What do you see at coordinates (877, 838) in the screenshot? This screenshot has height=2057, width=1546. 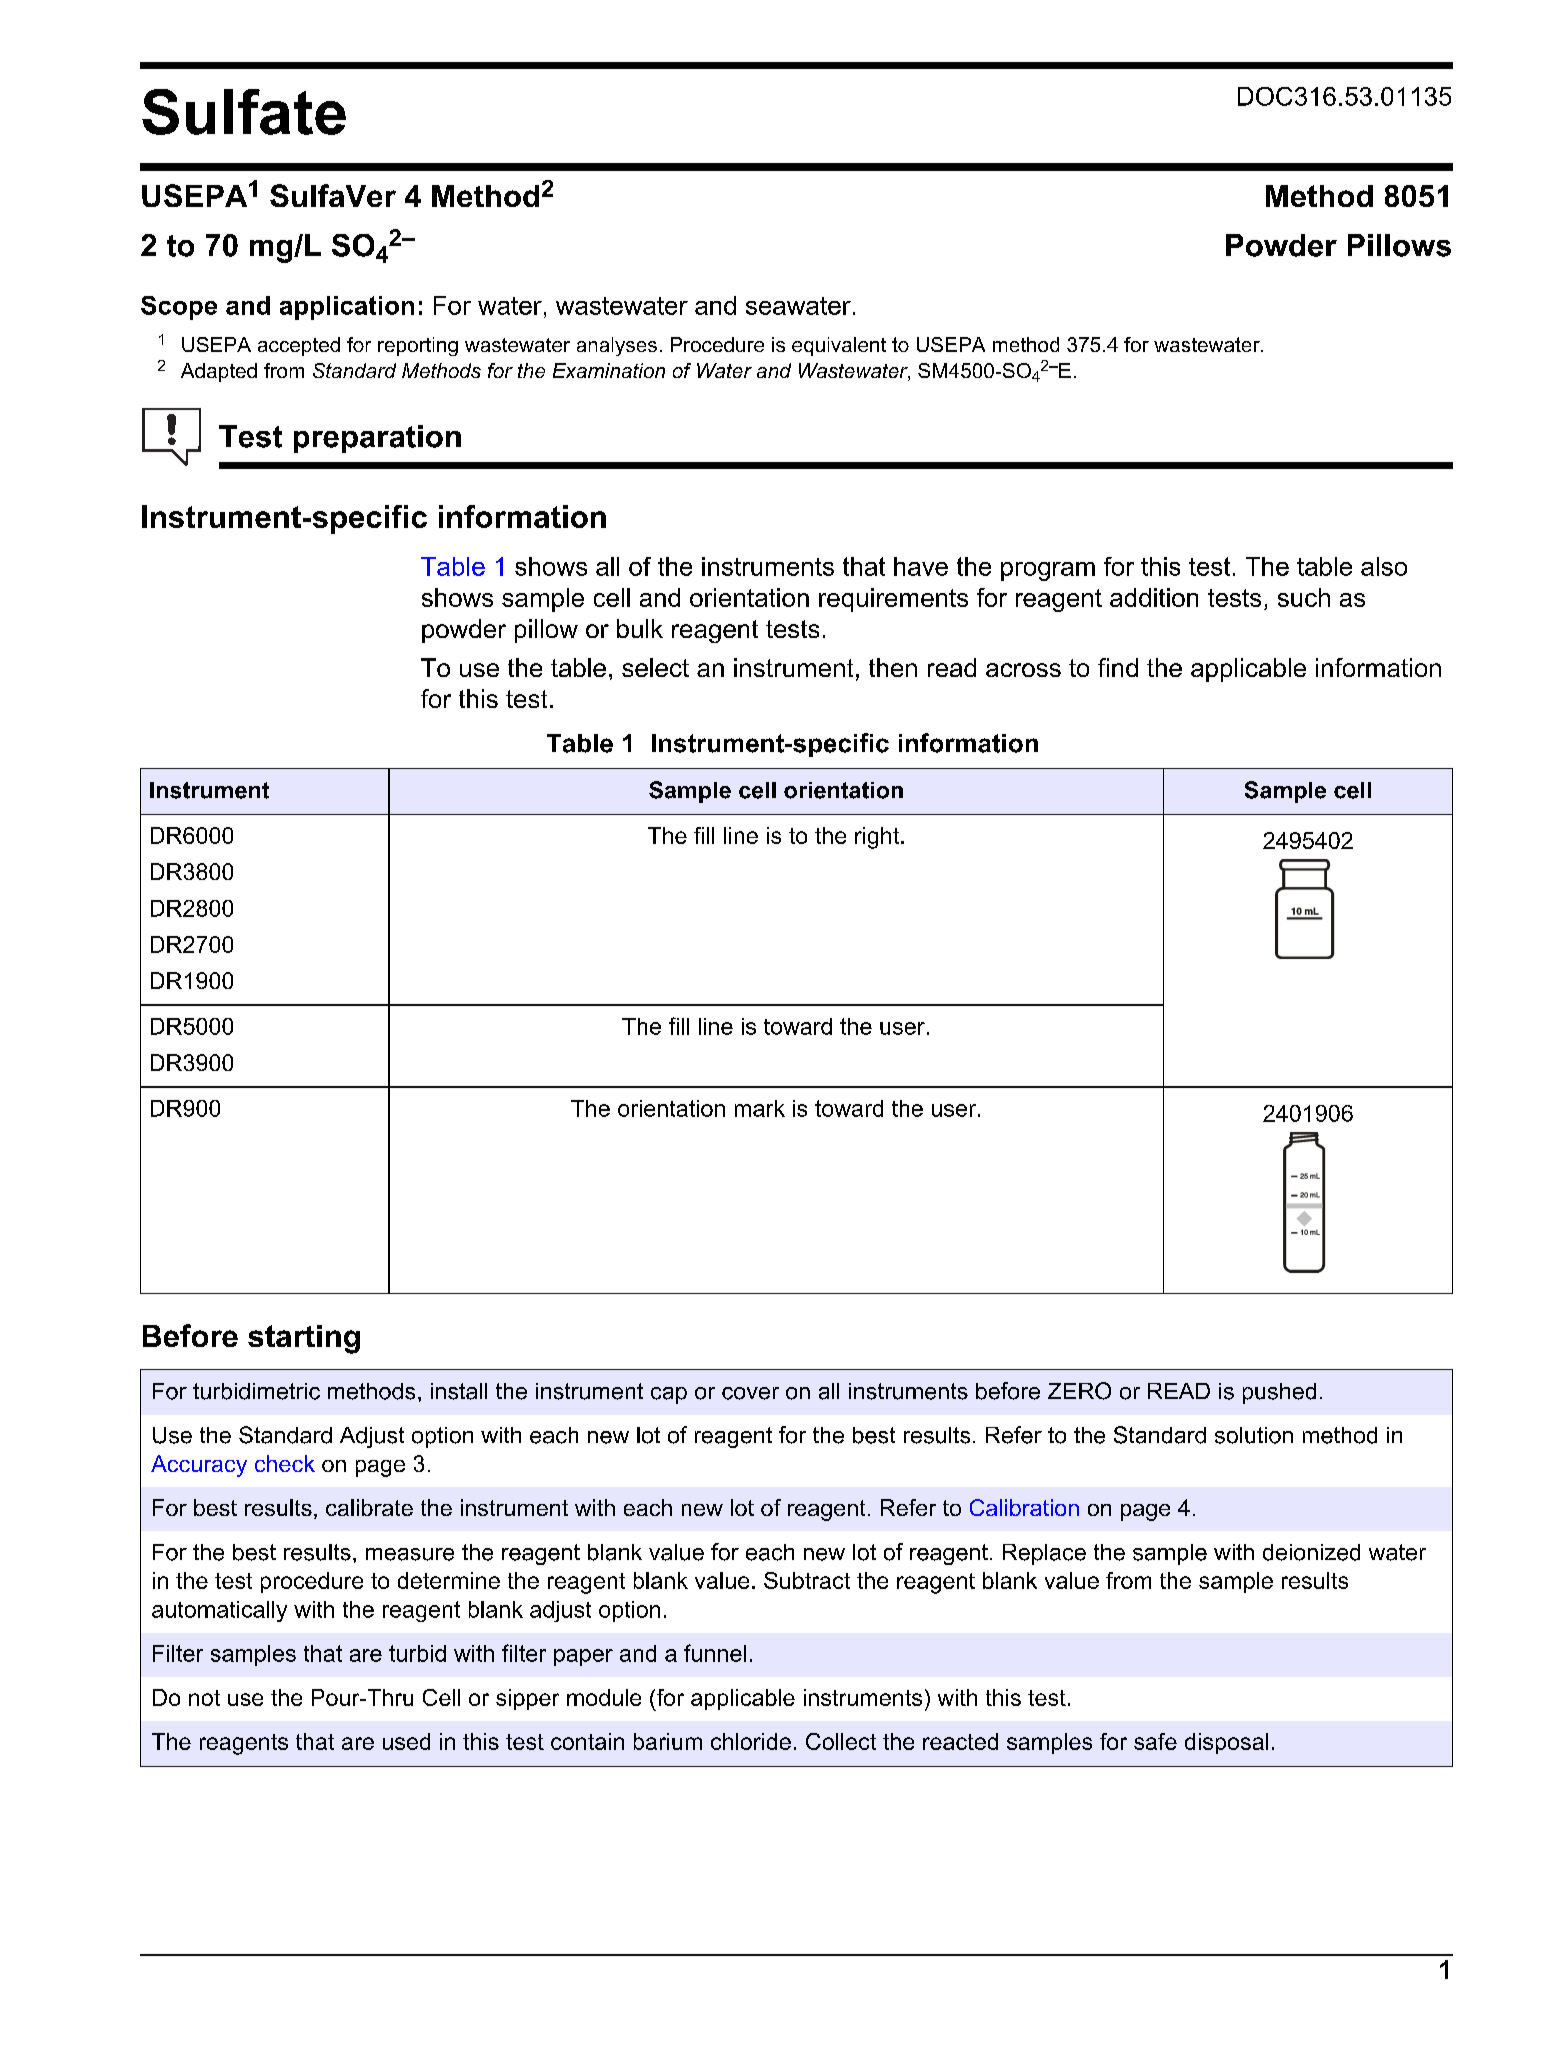 I see `right` at bounding box center [877, 838].
